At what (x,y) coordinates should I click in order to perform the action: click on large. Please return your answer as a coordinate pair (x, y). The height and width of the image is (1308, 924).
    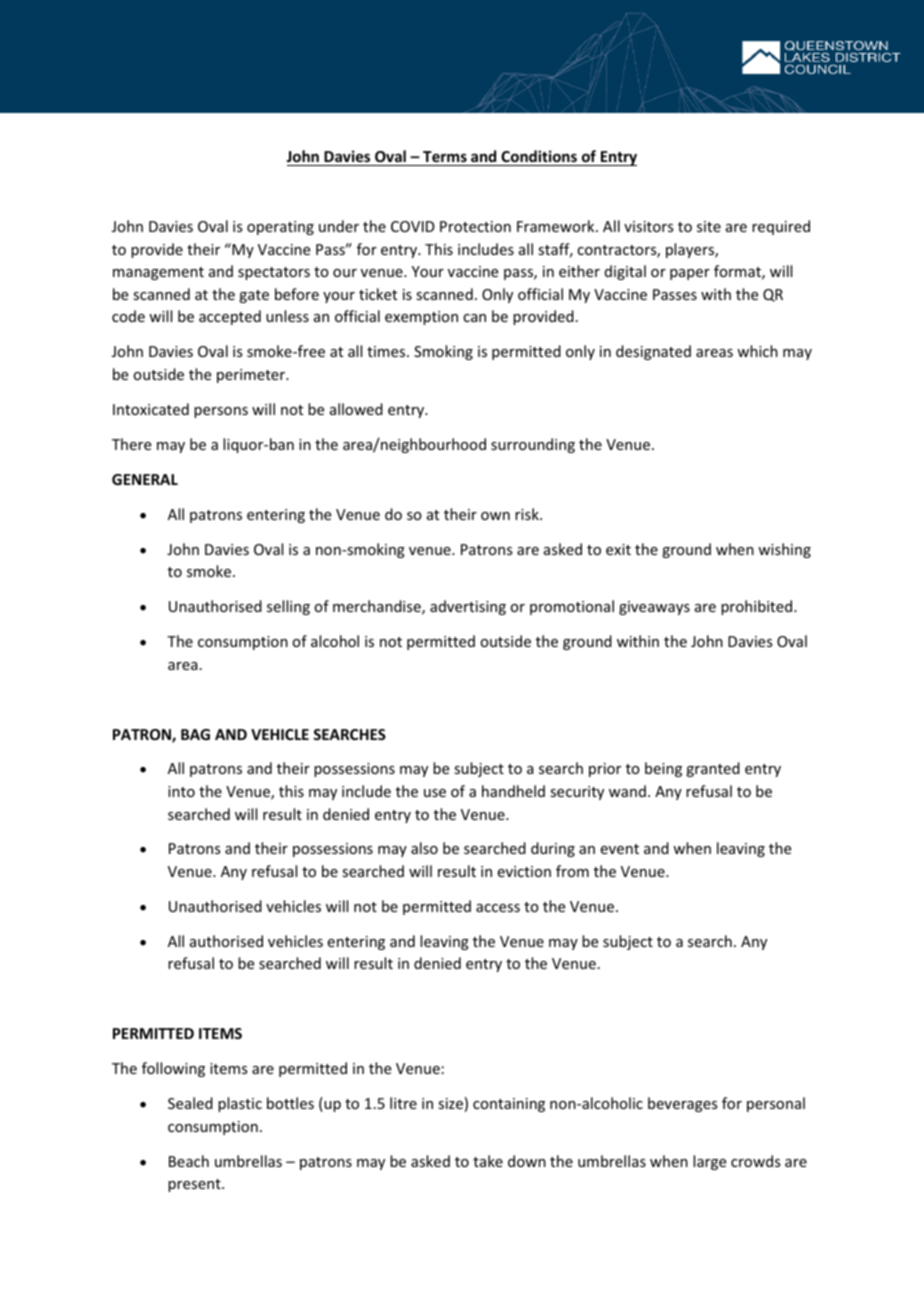
    Looking at the image, I should click on (709, 1162).
